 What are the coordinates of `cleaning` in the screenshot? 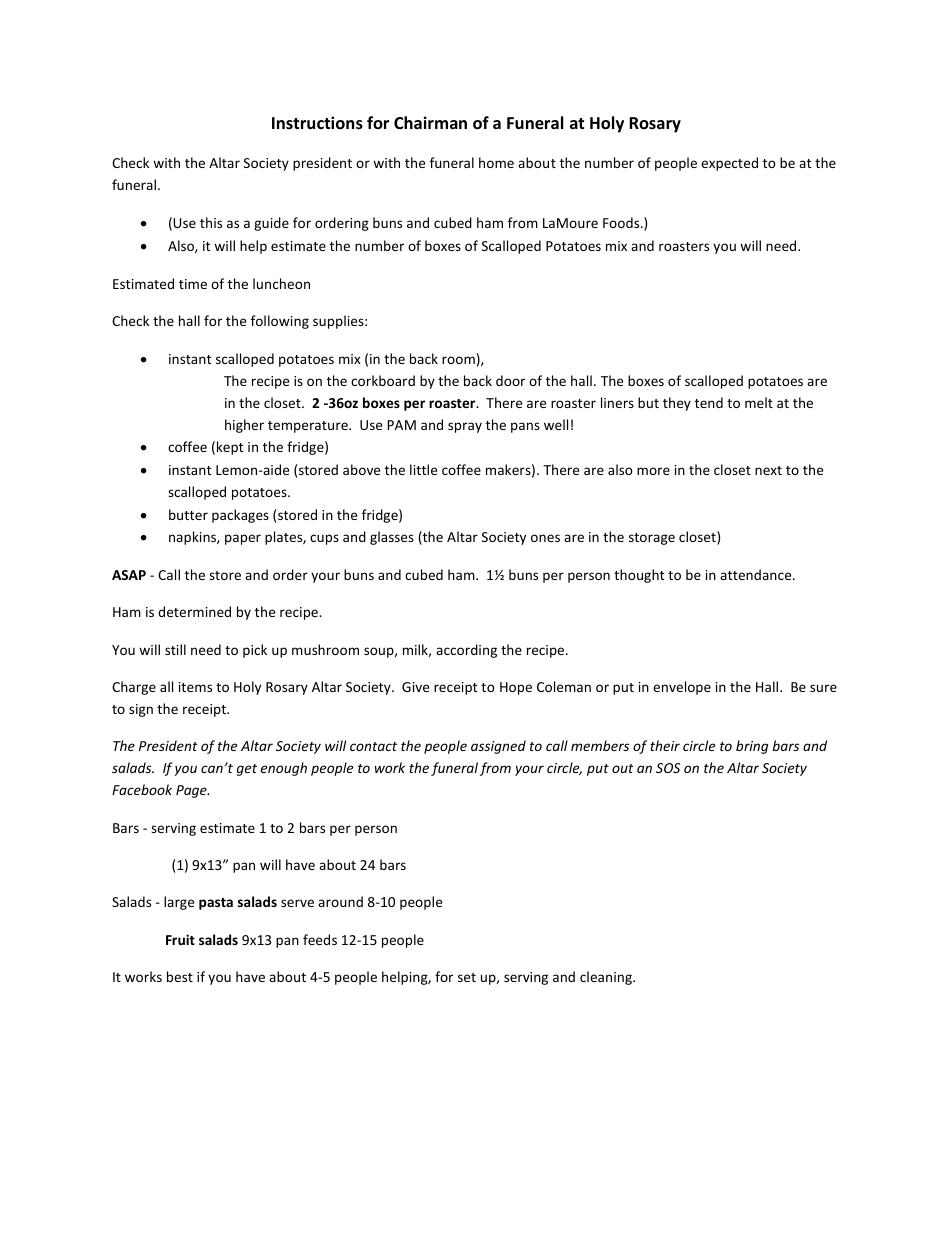 It's located at (607, 978).
